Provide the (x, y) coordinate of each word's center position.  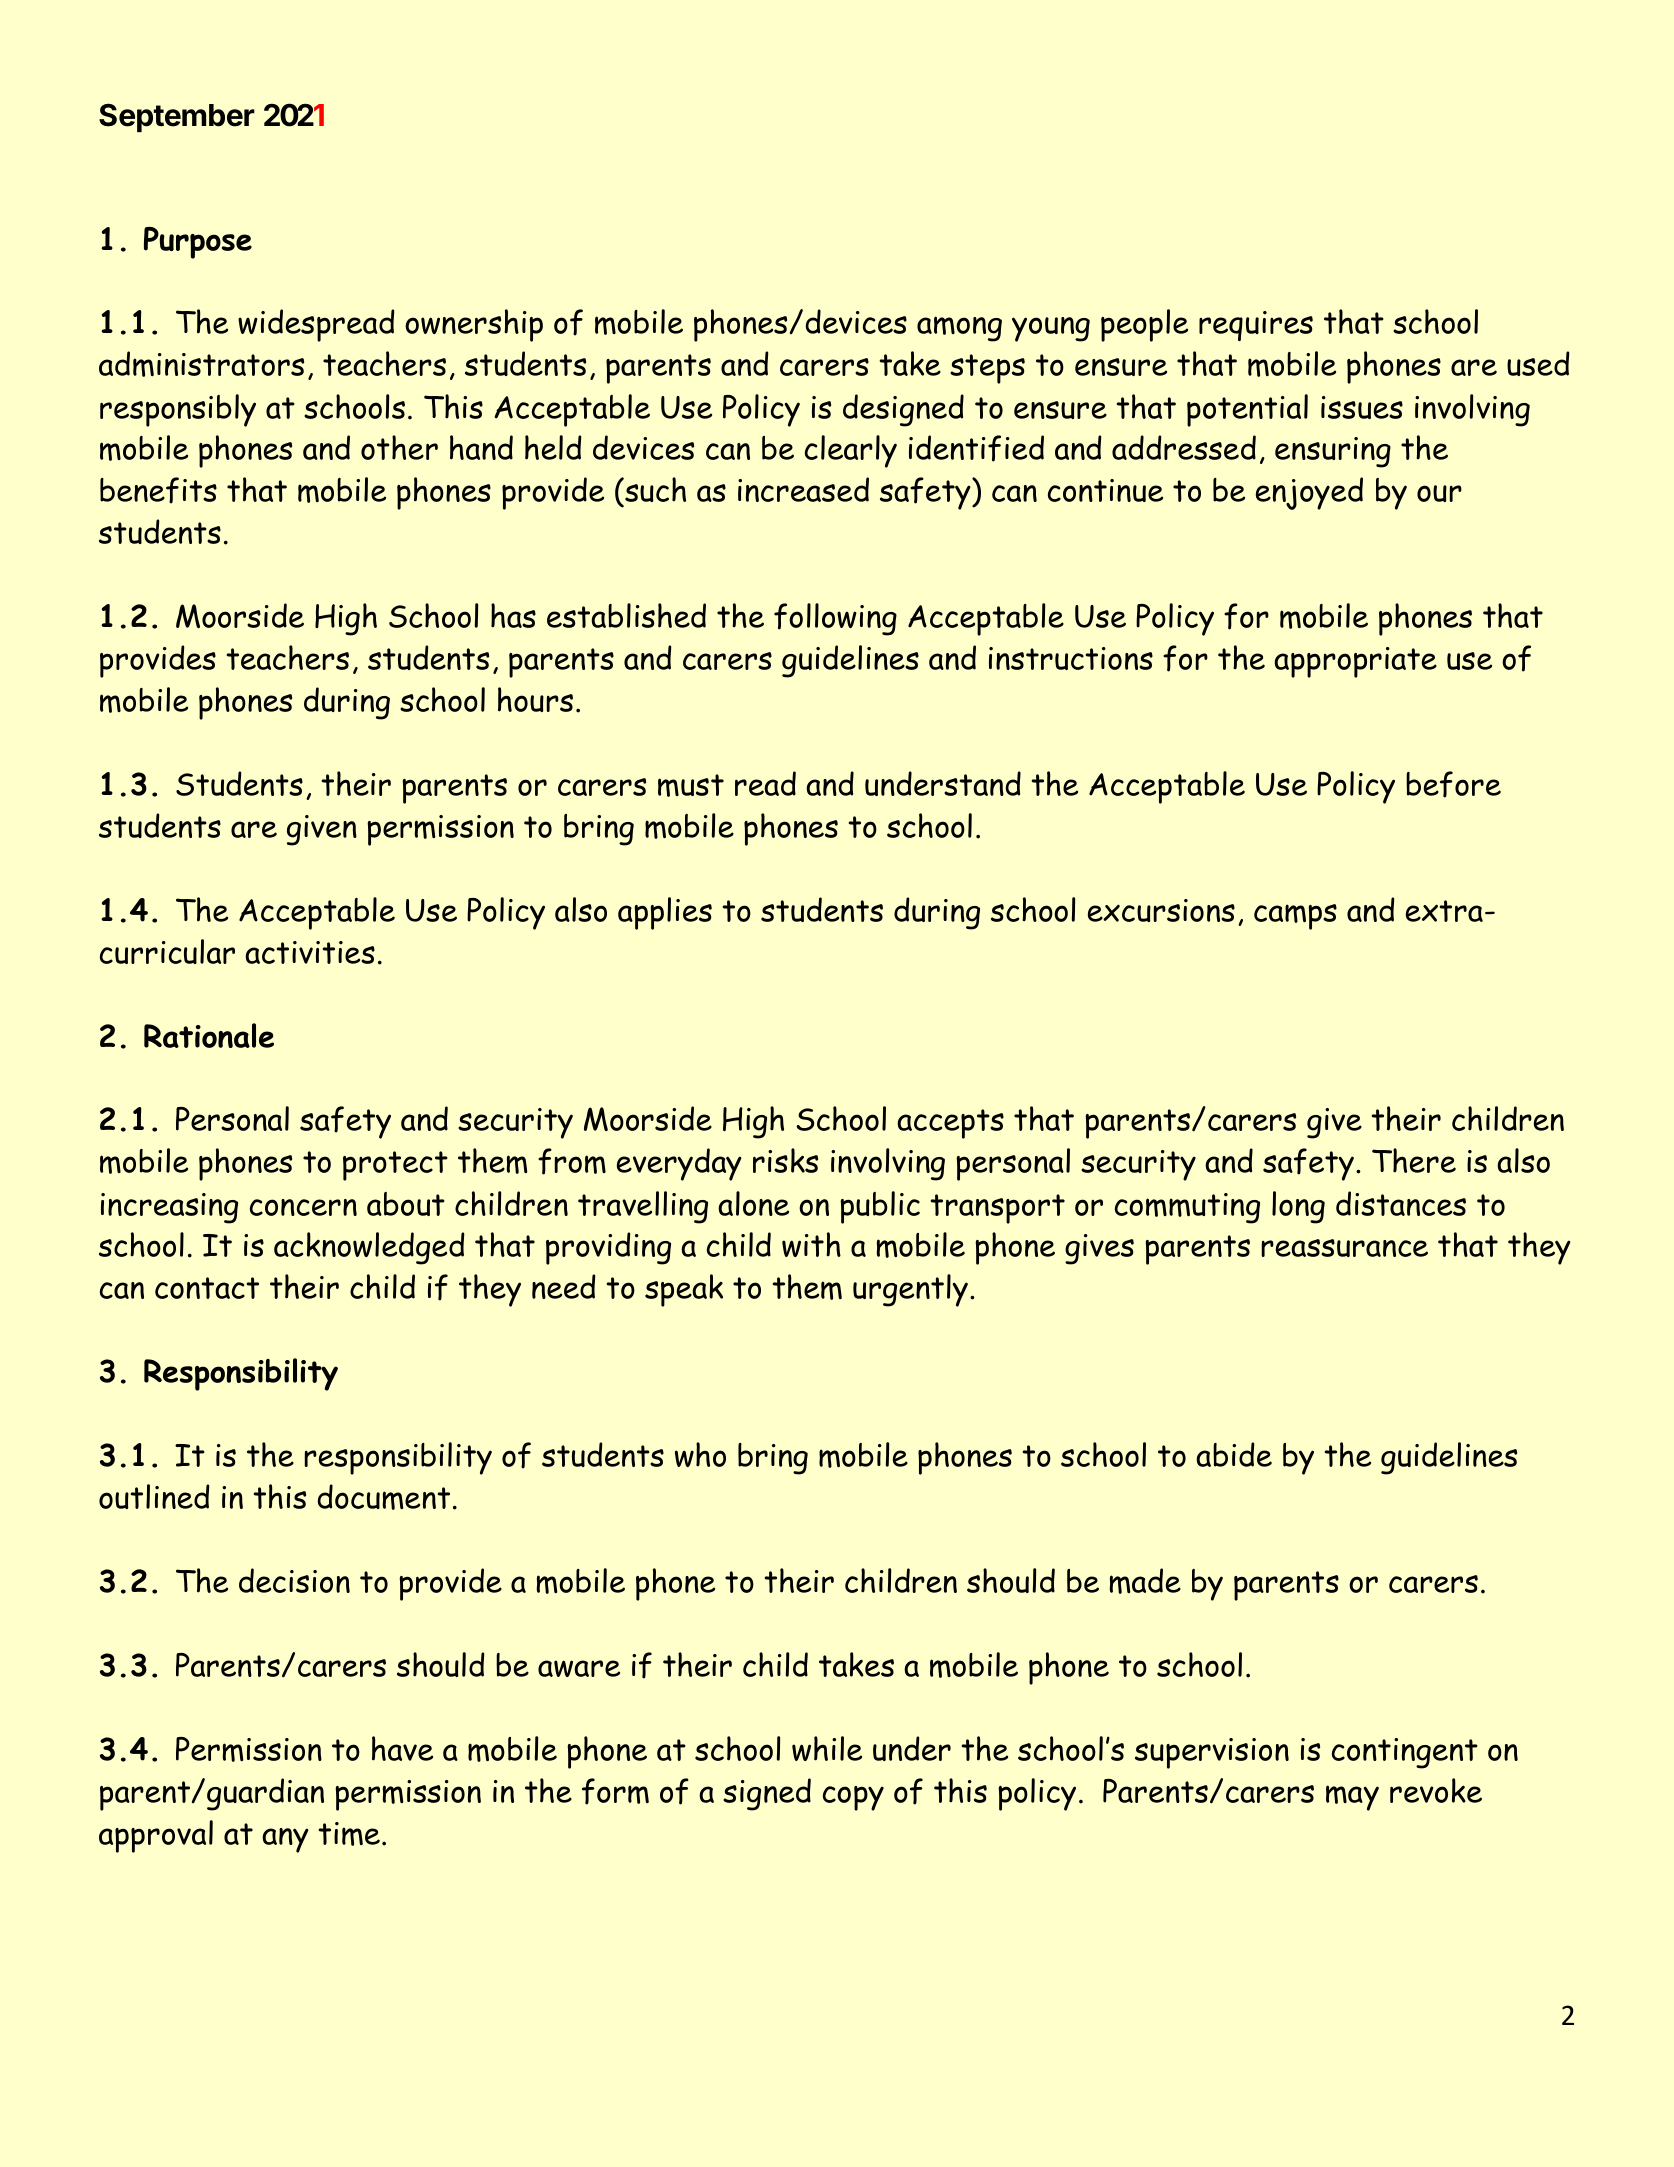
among (959, 329)
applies (665, 913)
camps (1295, 917)
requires (1256, 326)
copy (853, 1798)
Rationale (209, 1035)
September (177, 117)
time (349, 1834)
